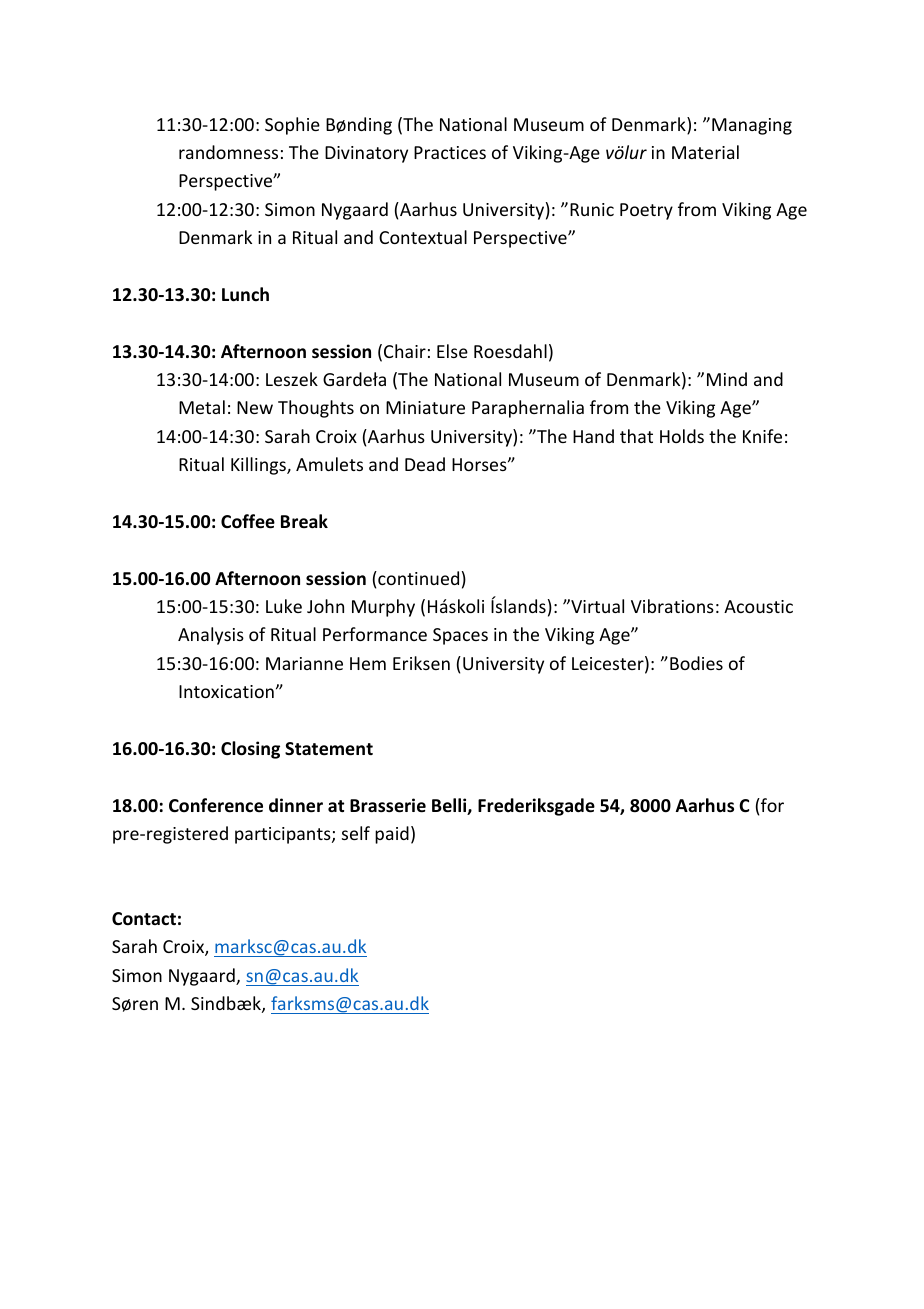  Describe the element at coordinates (696, 663) in the image. I see `Bodies` at that location.
